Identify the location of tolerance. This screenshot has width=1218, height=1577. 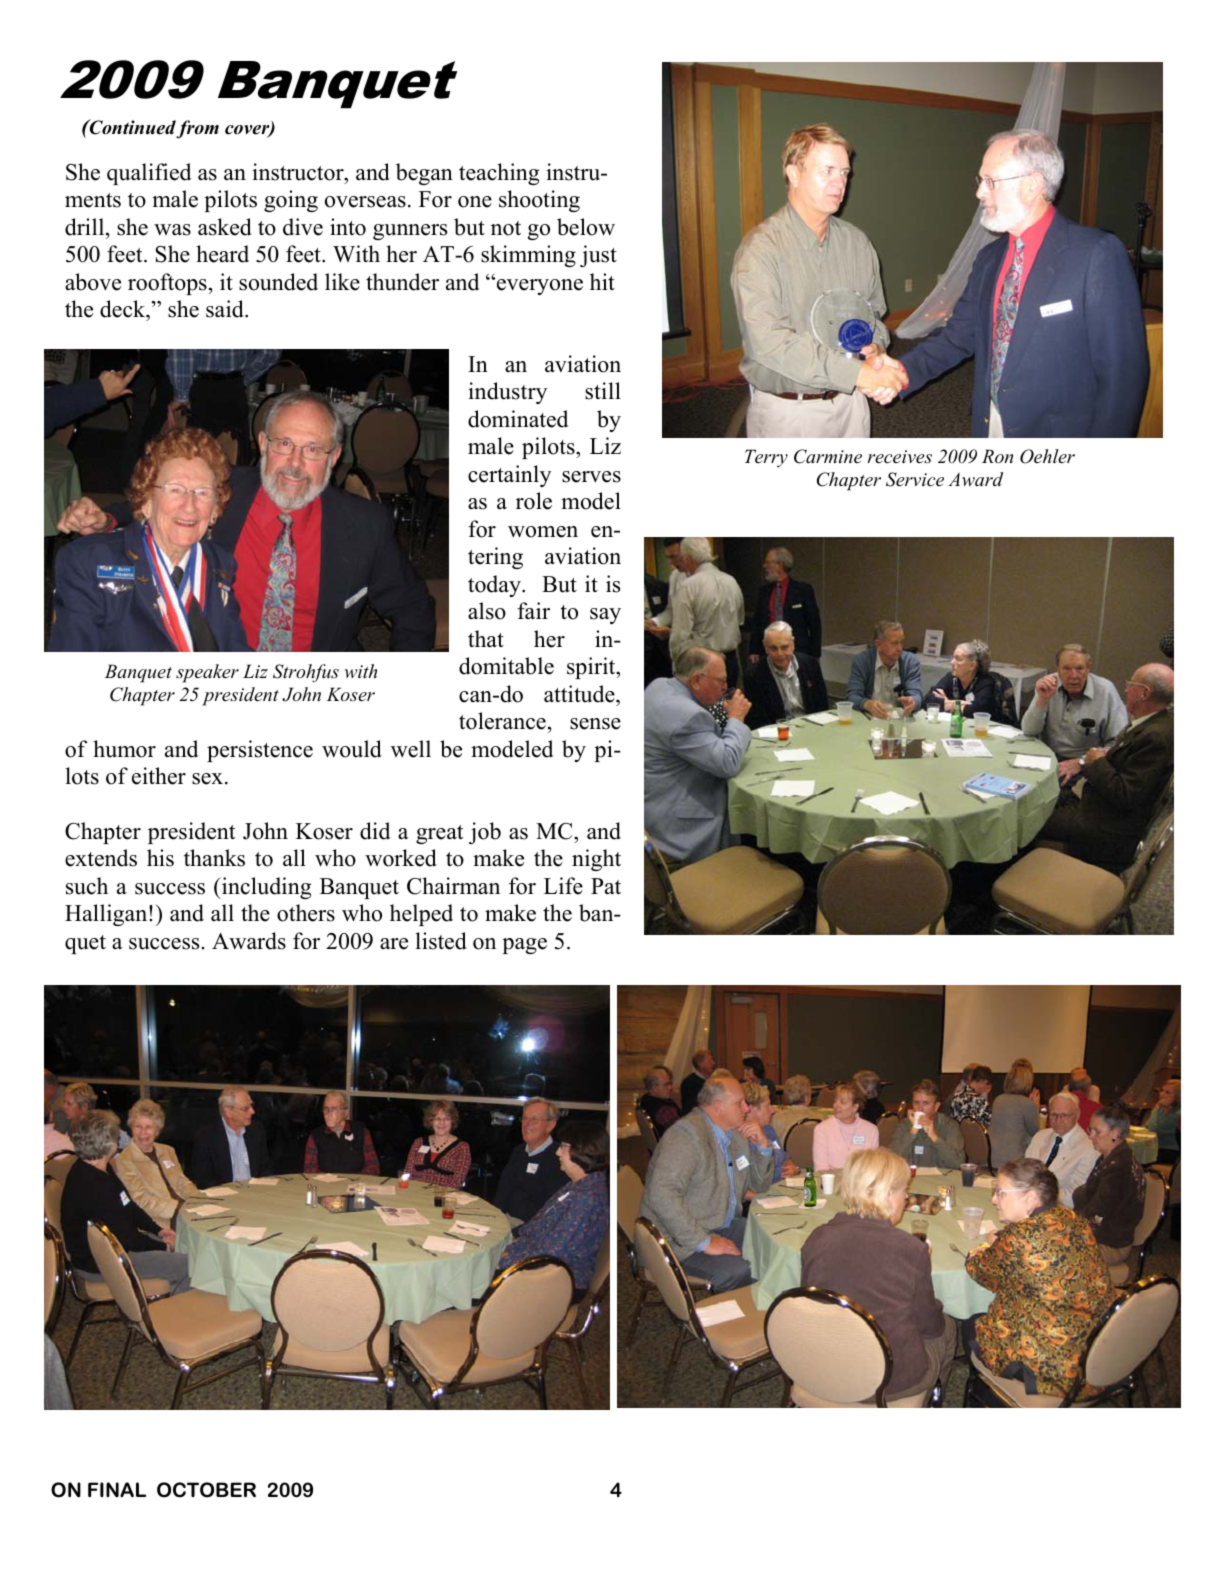
(502, 721).
